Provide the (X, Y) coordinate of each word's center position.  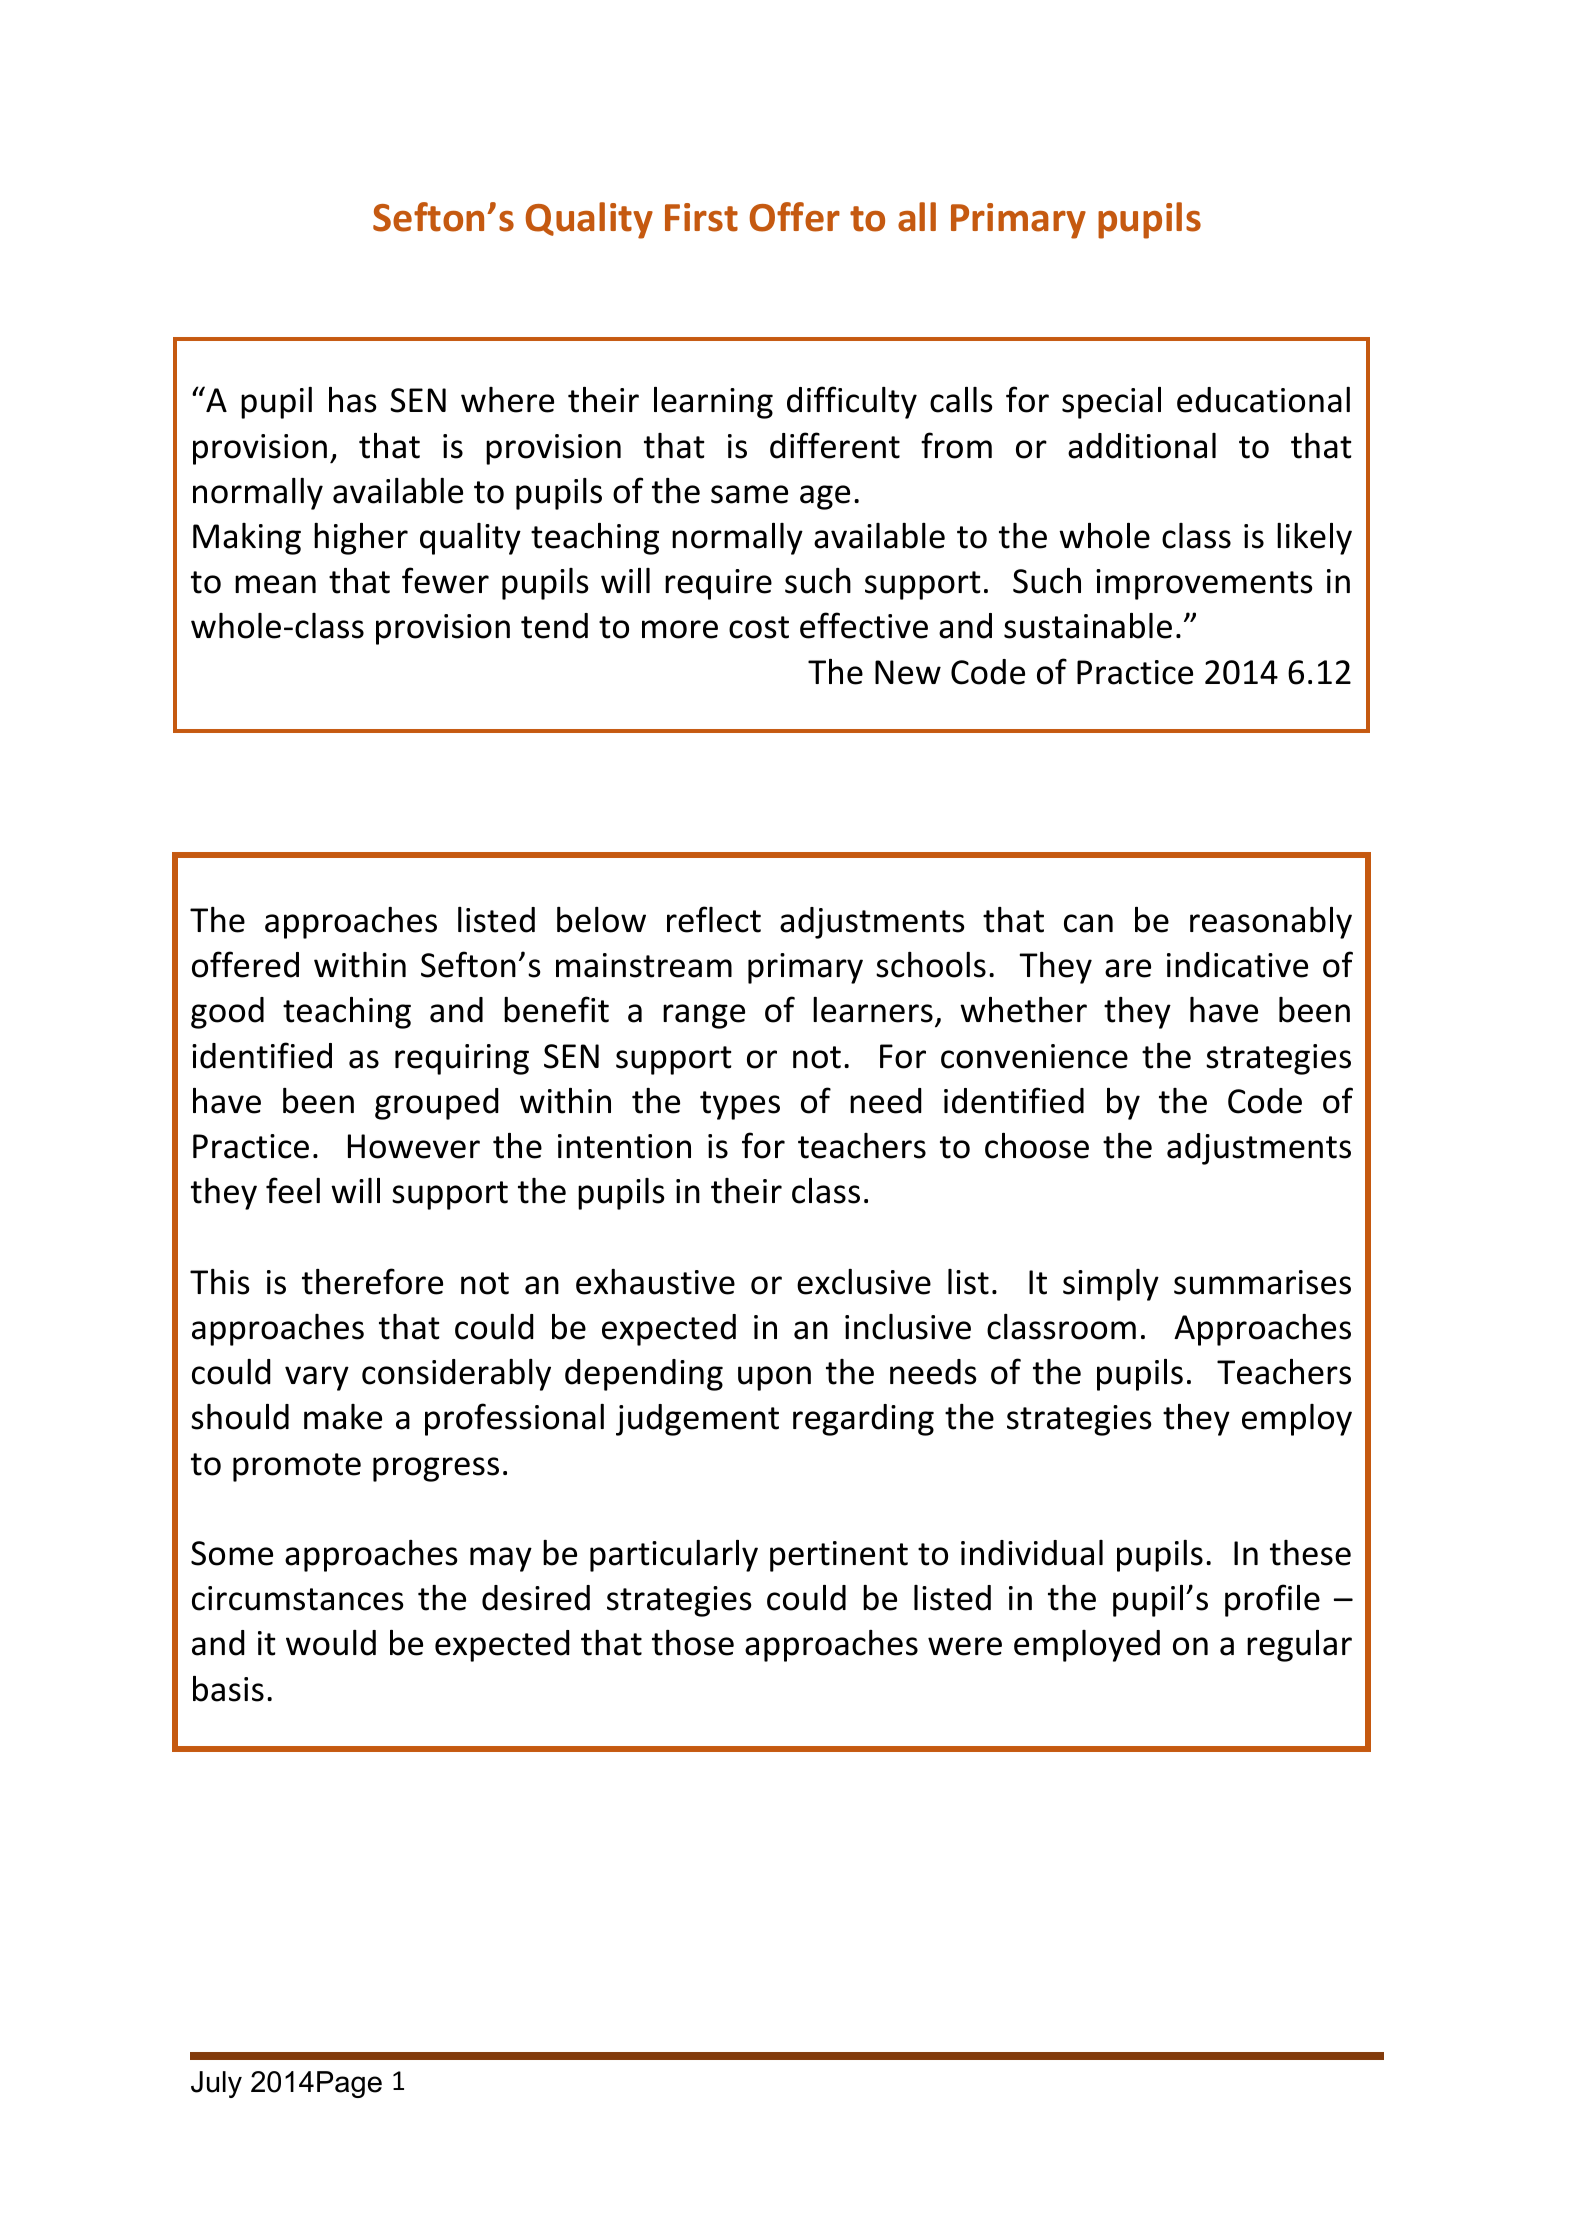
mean (275, 584)
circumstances (298, 1598)
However (414, 1146)
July (216, 2084)
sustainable (1088, 626)
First (701, 217)
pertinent (839, 1556)
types (740, 1105)
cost (759, 627)
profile (1272, 1600)
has (353, 400)
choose (1037, 1146)
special (1111, 403)
